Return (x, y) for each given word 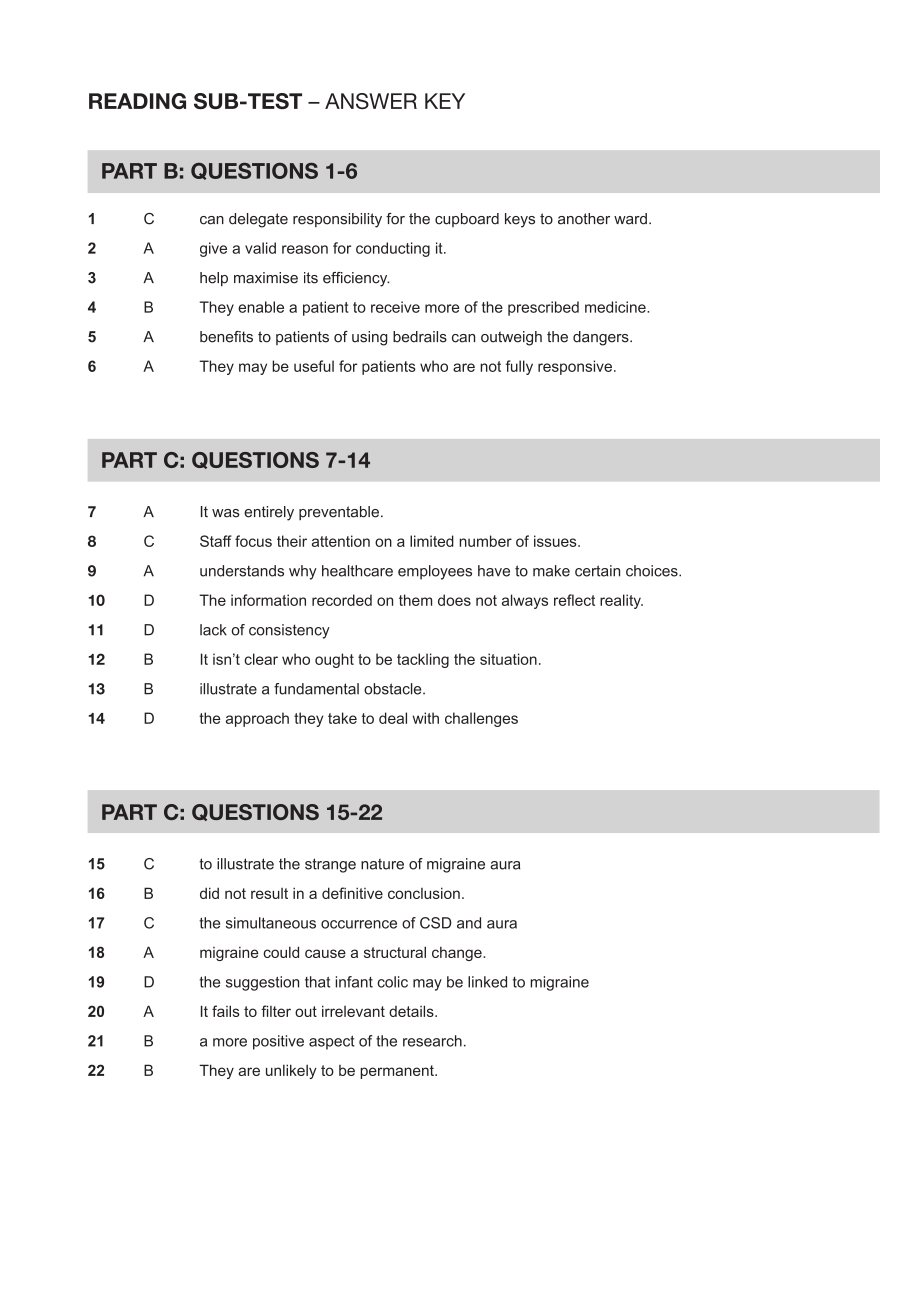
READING (137, 101)
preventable (339, 513)
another (584, 219)
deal (393, 718)
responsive (575, 367)
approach (257, 719)
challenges (481, 719)
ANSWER (371, 101)
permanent (398, 1072)
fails (226, 1011)
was (226, 513)
